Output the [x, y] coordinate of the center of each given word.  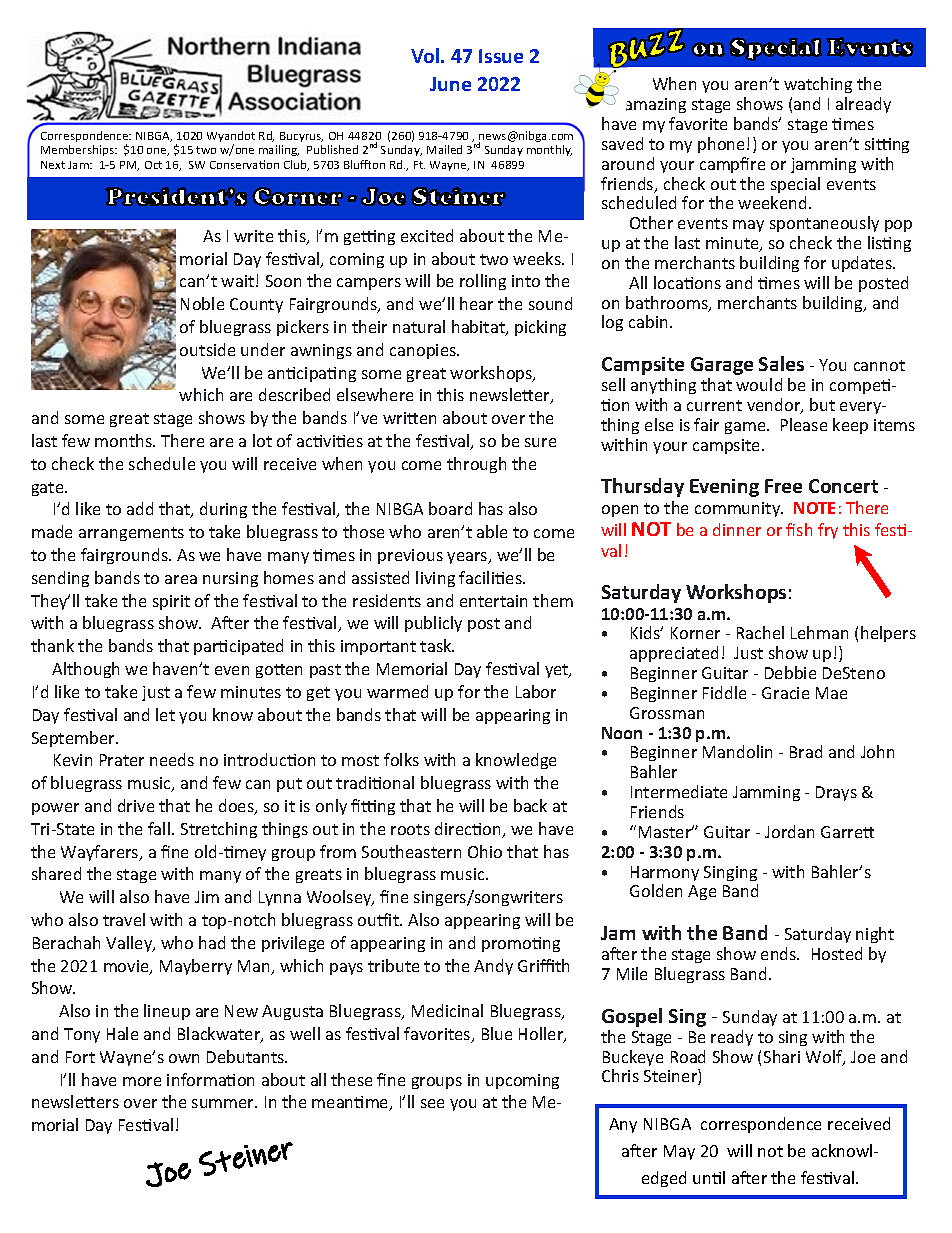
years [468, 558]
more [142, 1081]
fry [828, 531]
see [432, 1103]
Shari [782, 1056]
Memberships [78, 150]
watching [818, 85]
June [450, 84]
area [181, 579]
